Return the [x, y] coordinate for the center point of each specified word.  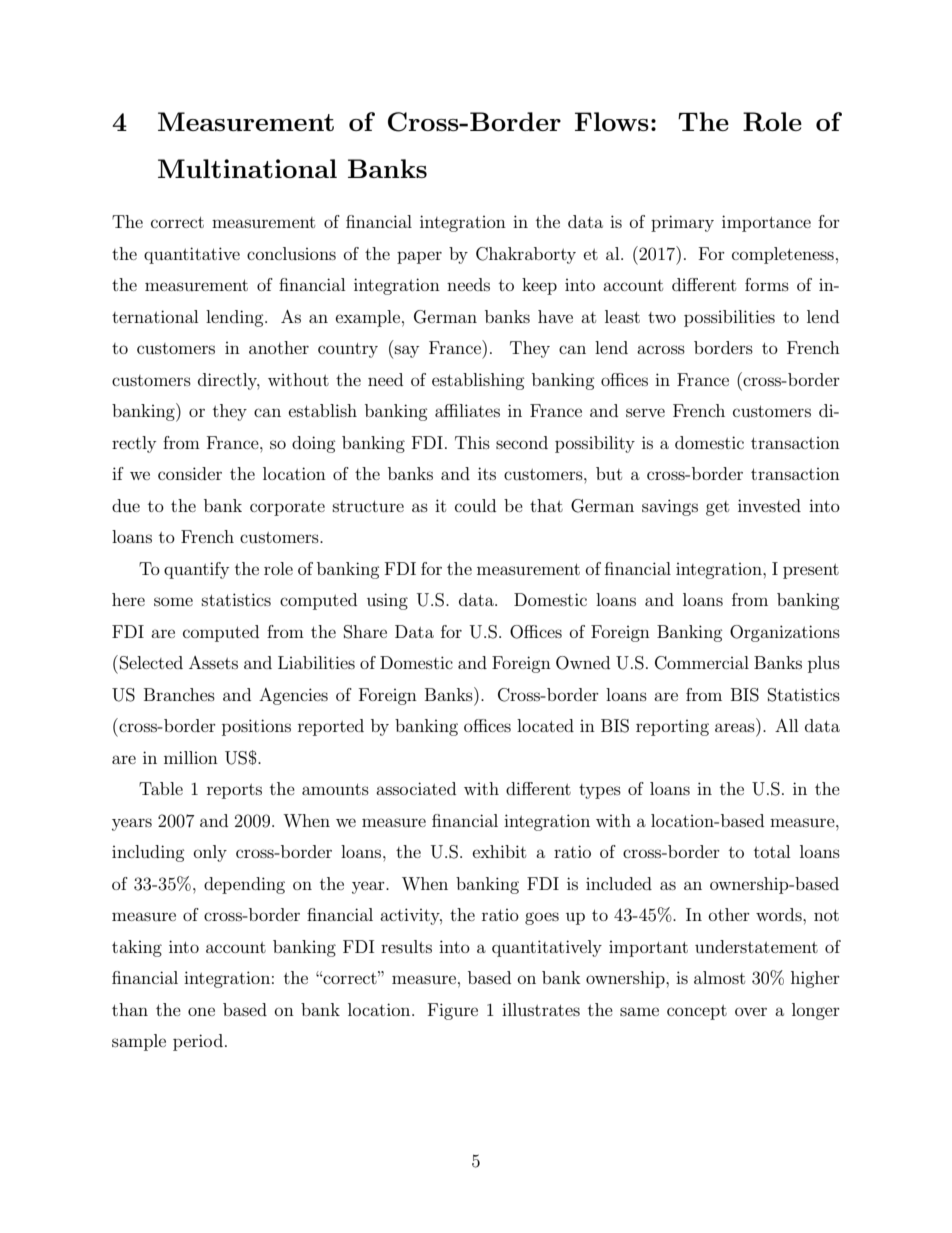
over [751, 1011]
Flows [612, 121]
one [201, 1011]
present [811, 571]
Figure [453, 1011]
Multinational [247, 168]
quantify [196, 570]
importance [766, 223]
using [387, 601]
